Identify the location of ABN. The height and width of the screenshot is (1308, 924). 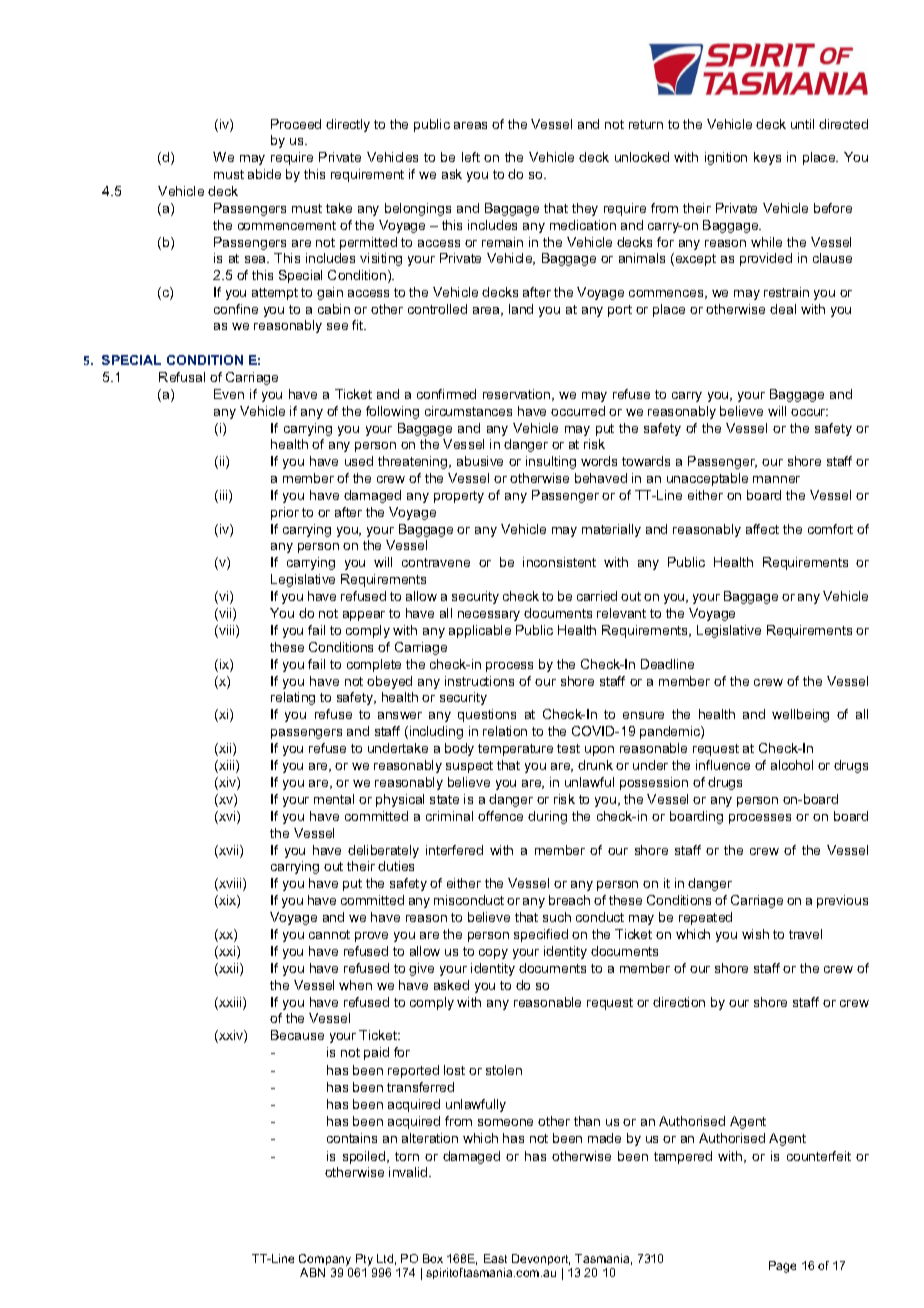
(312, 1272).
